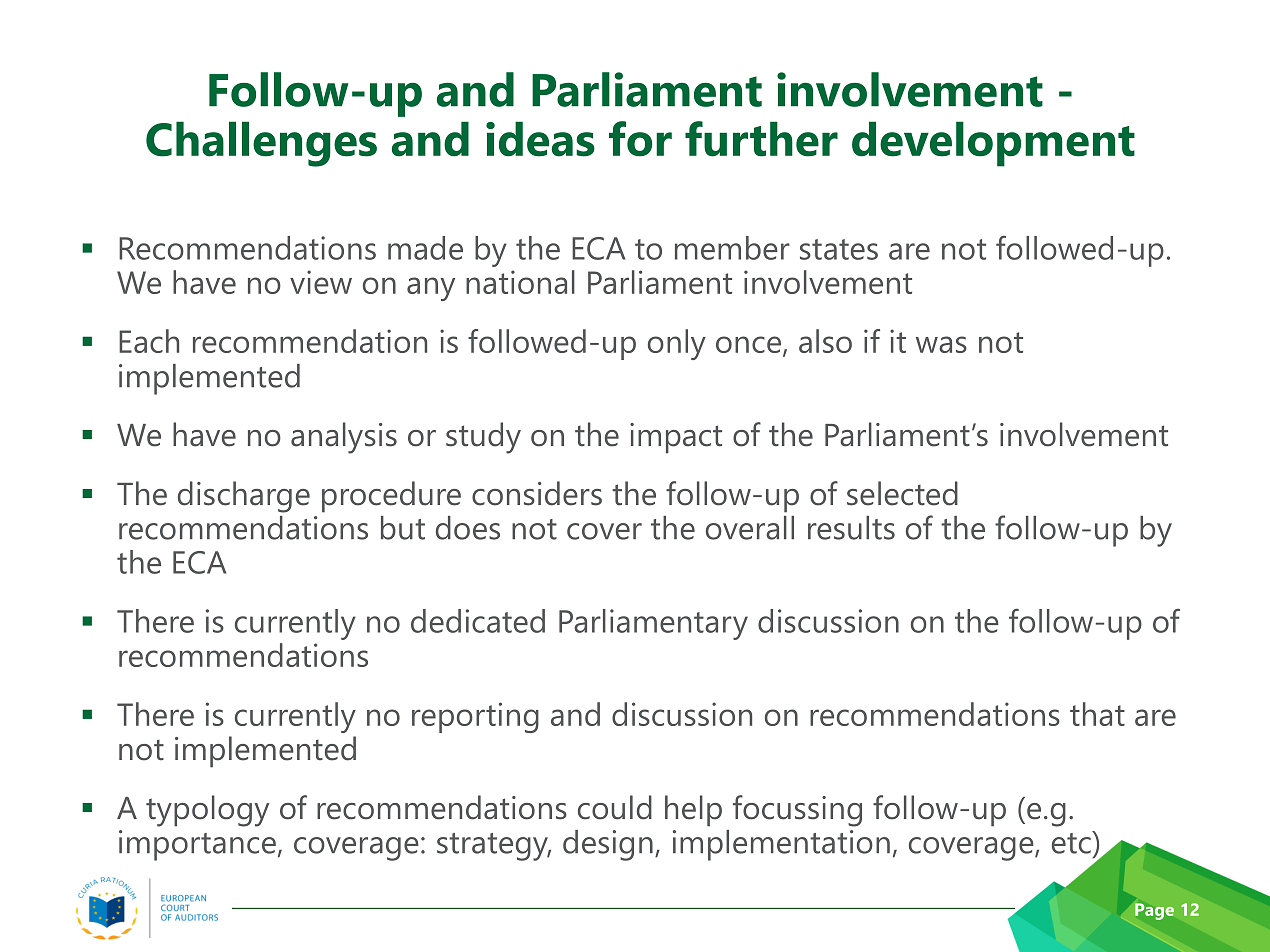  Describe the element at coordinates (941, 344) in the screenshot. I see `was` at that location.
